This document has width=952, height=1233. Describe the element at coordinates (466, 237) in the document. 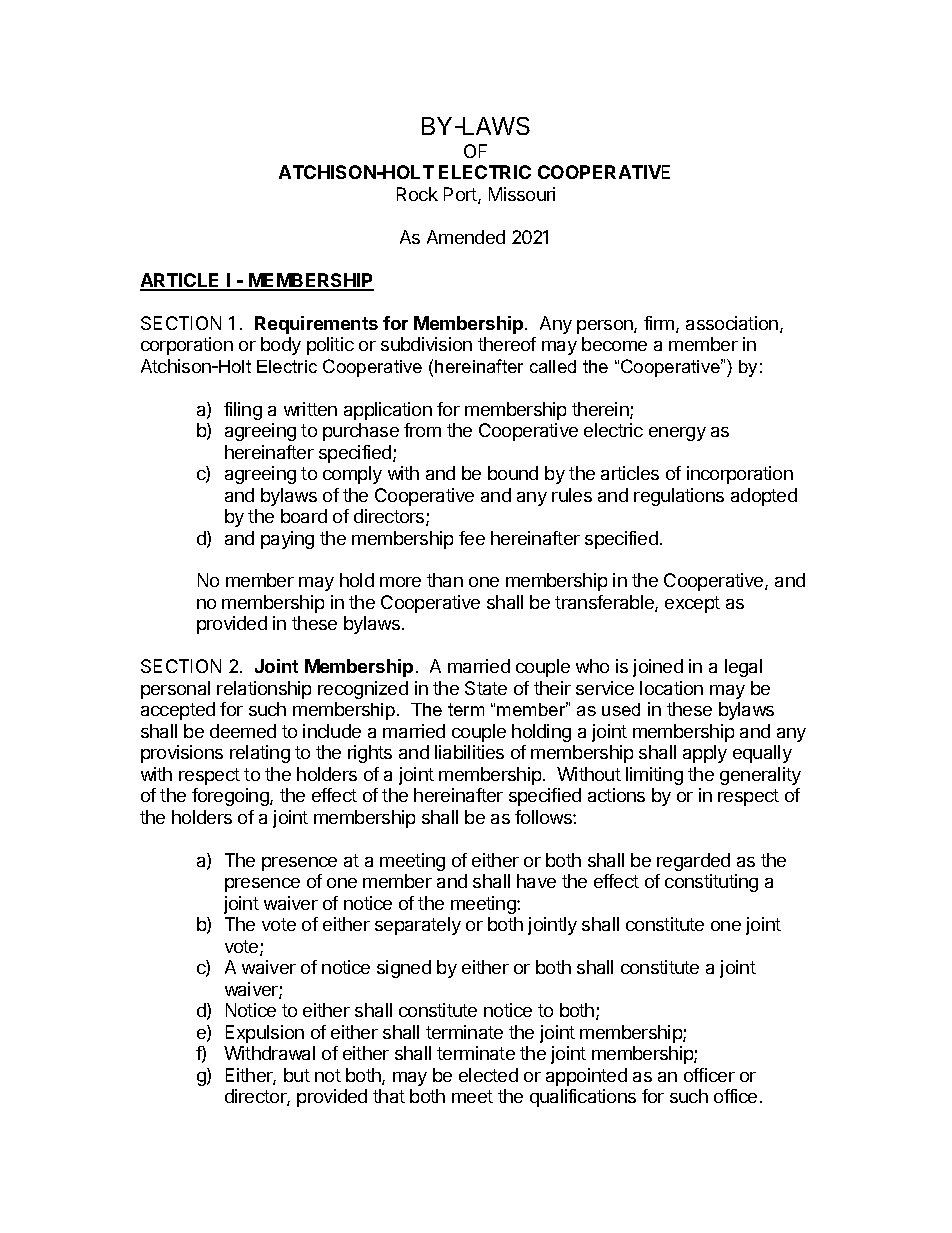

I see `Amended` at that location.
